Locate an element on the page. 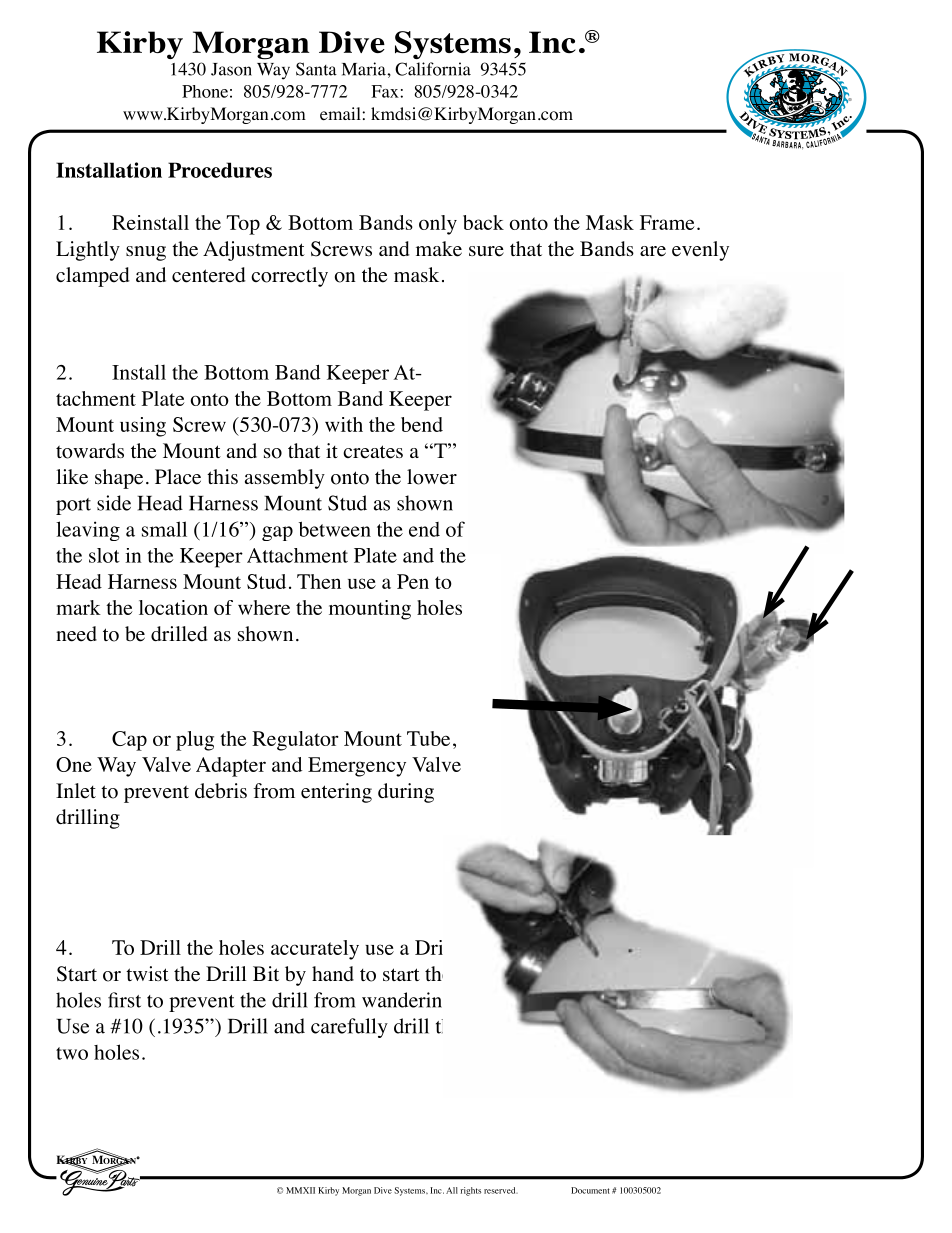 This document has height=1233, width=952. location is located at coordinates (173, 607).
